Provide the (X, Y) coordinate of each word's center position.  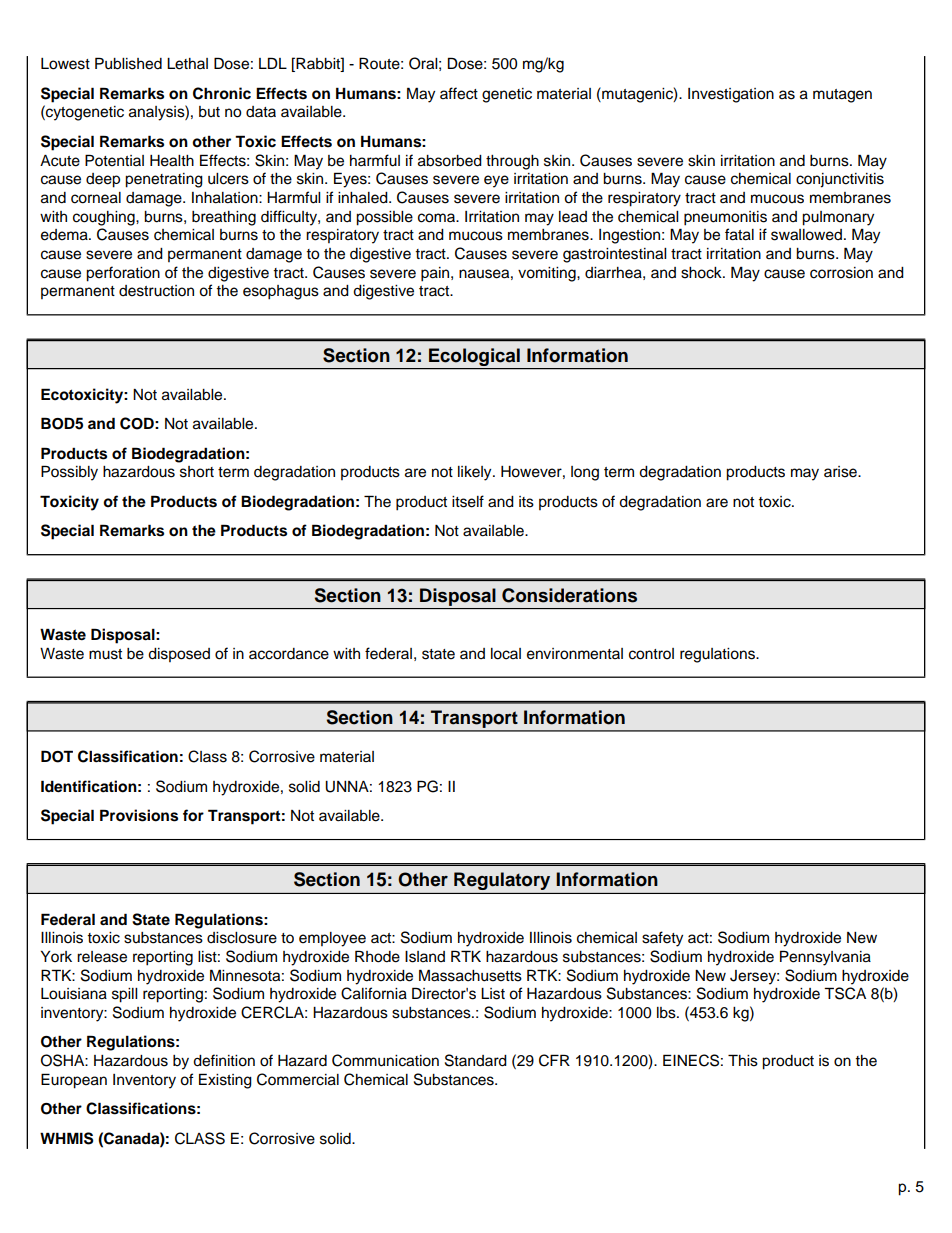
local (506, 654)
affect (459, 93)
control (651, 654)
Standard (476, 1060)
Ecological (474, 357)
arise (841, 472)
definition (224, 1060)
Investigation (731, 95)
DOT (57, 756)
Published (128, 63)
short (197, 472)
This (743, 1060)
